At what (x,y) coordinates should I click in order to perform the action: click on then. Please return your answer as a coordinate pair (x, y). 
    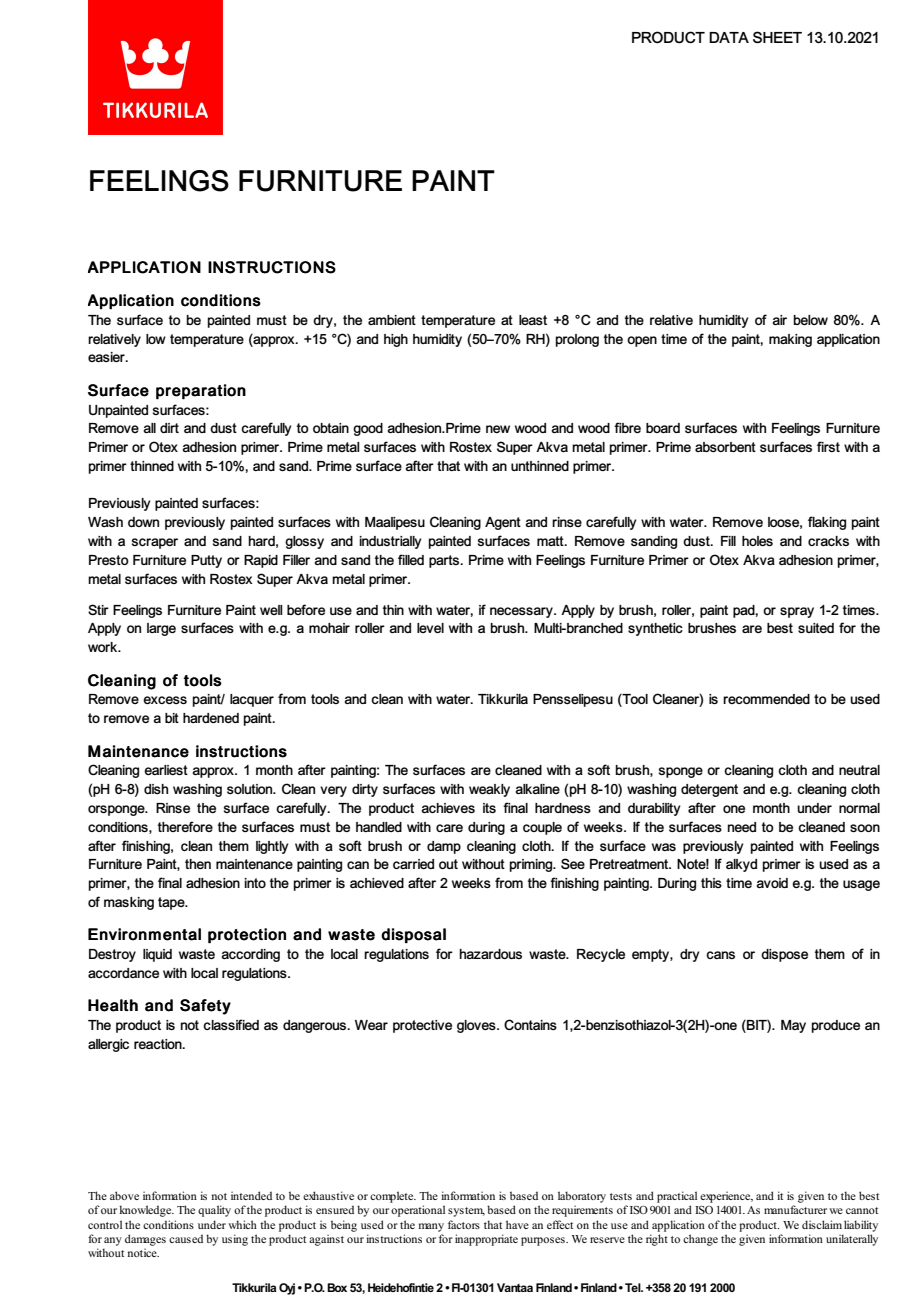
    Looking at the image, I should click on (198, 864).
